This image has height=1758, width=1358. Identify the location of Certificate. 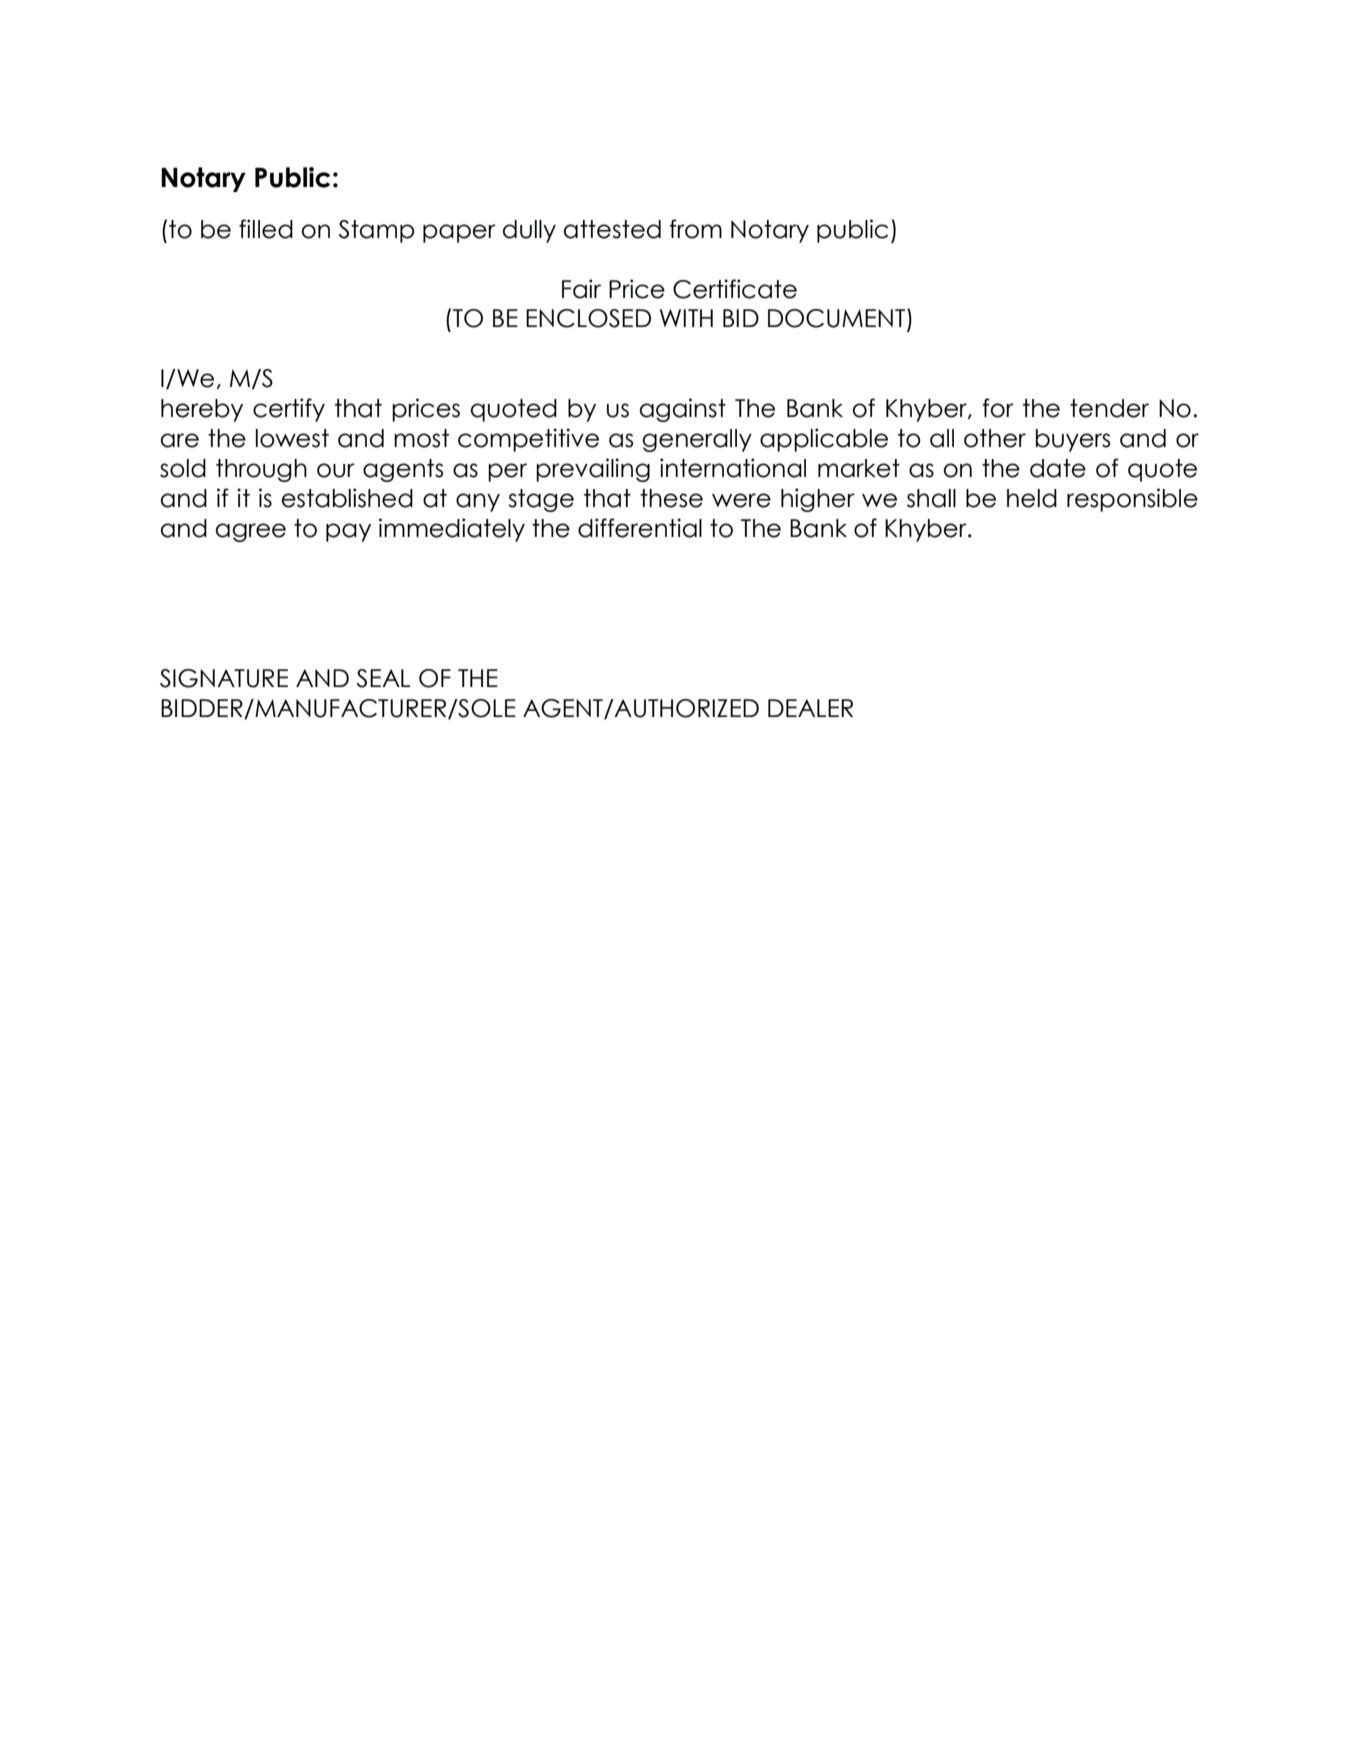
(735, 289).
